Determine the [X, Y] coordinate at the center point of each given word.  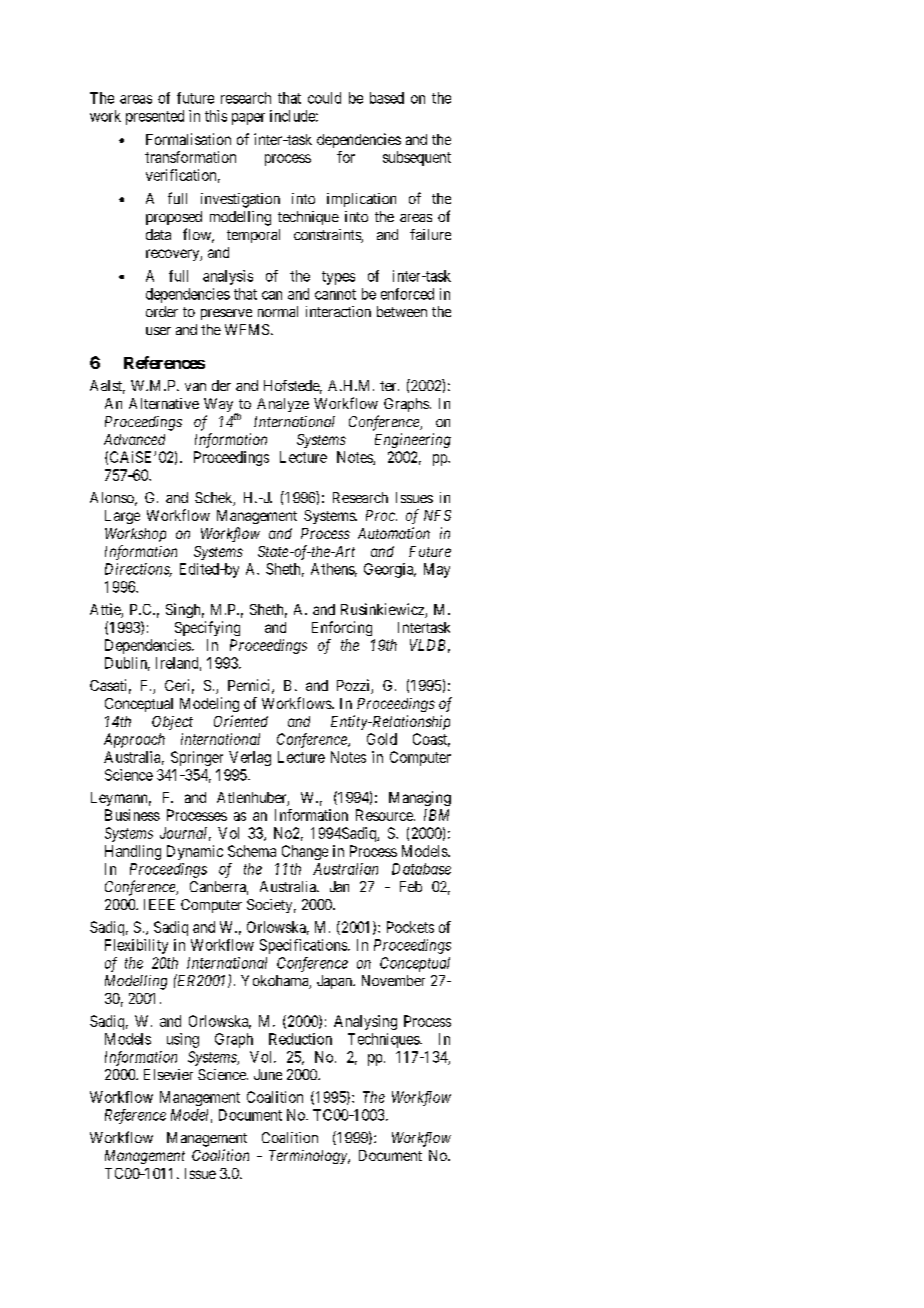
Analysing [365, 1022]
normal [278, 311]
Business [132, 815]
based [387, 98]
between [402, 311]
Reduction [300, 1039]
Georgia [390, 570]
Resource [385, 815]
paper [248, 119]
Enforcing [342, 628]
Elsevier [168, 1074]
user [158, 331]
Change [305, 852]
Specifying [207, 628]
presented [155, 117]
